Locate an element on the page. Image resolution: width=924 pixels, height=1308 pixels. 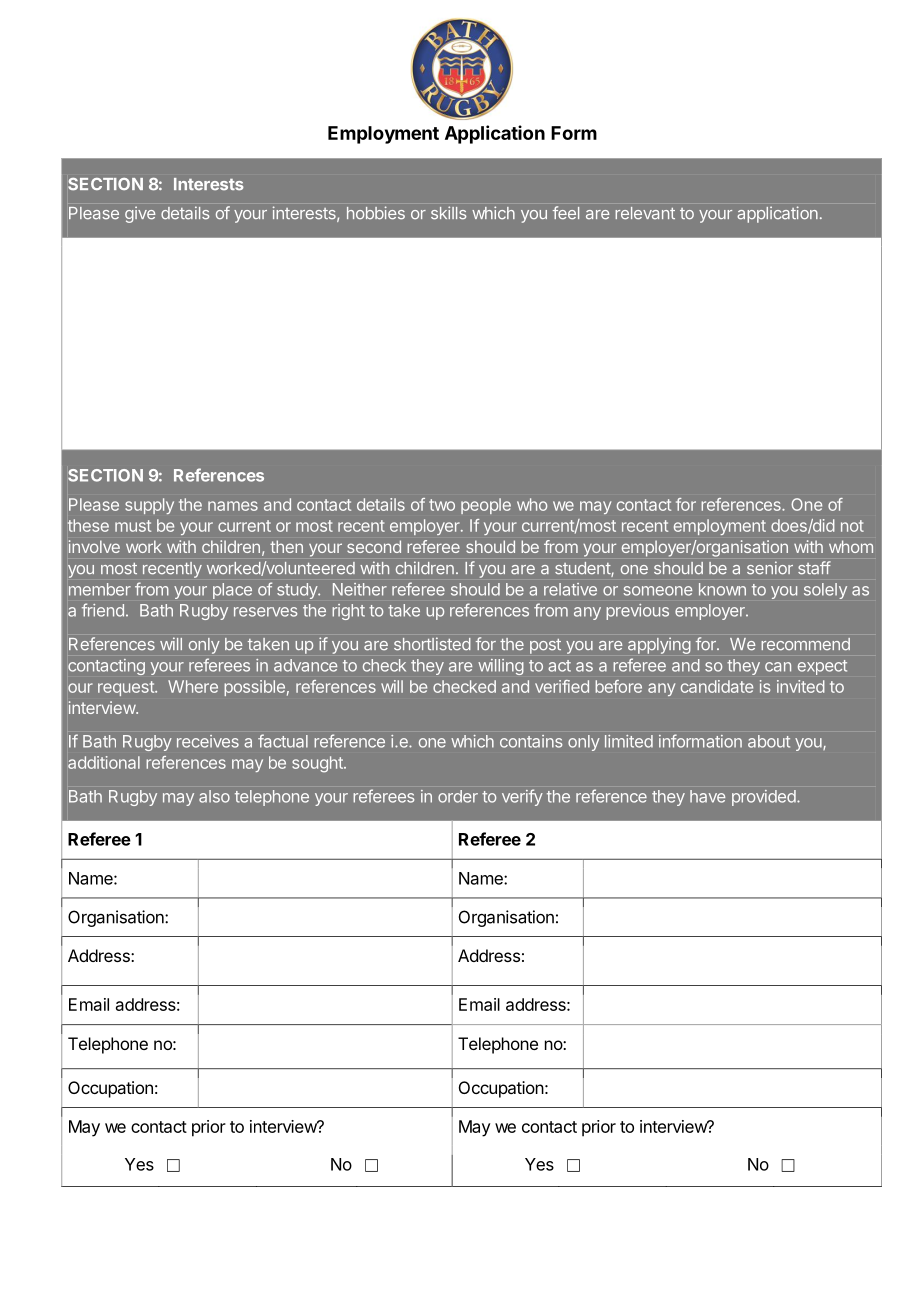
provided is located at coordinates (765, 798).
